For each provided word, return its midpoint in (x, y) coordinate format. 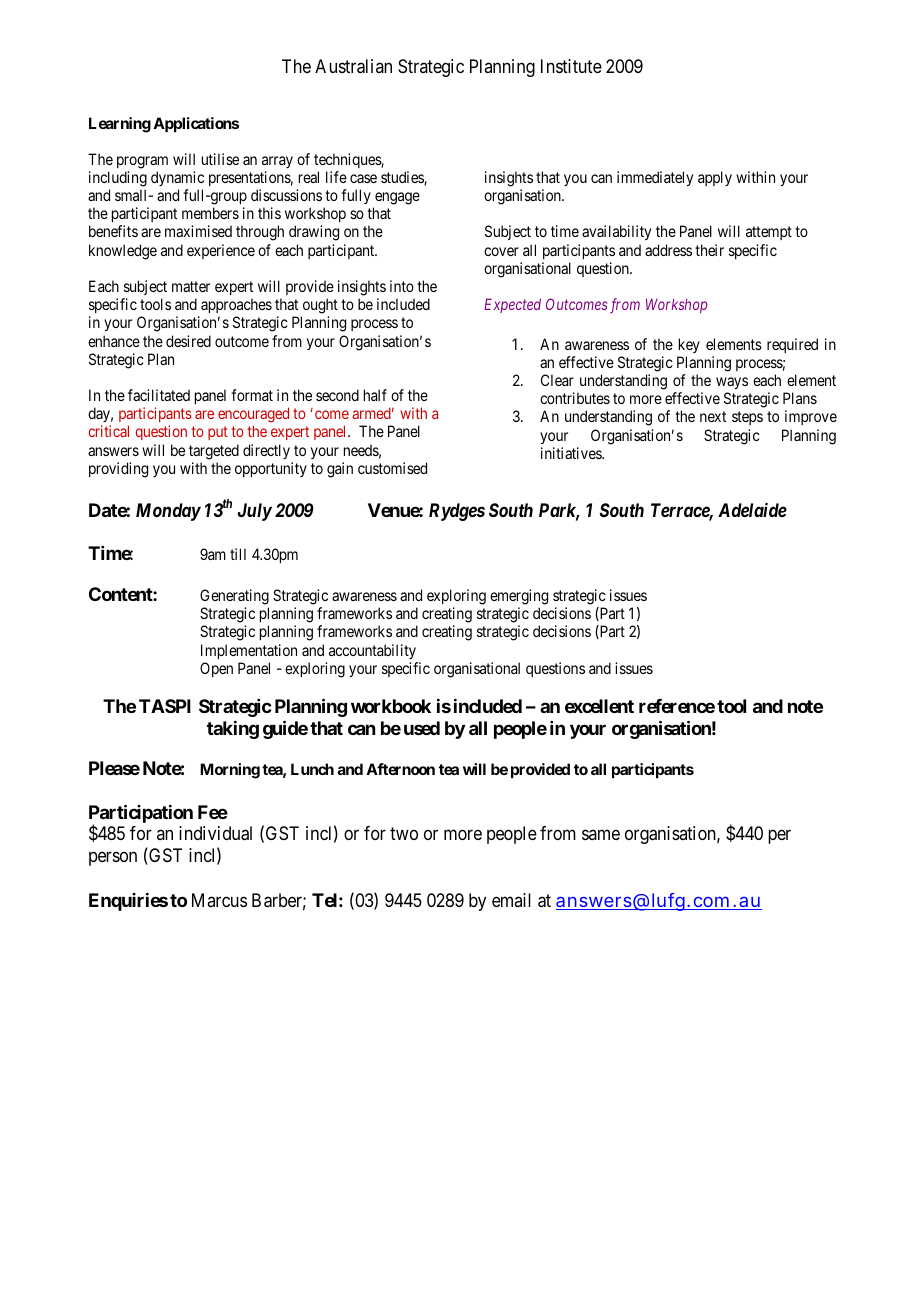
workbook (391, 706)
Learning (120, 125)
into (402, 286)
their (709, 250)
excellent (599, 706)
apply (715, 178)
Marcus (219, 900)
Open (216, 669)
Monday (168, 512)
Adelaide (752, 510)
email (511, 900)
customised (392, 468)
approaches (236, 307)
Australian (353, 66)
